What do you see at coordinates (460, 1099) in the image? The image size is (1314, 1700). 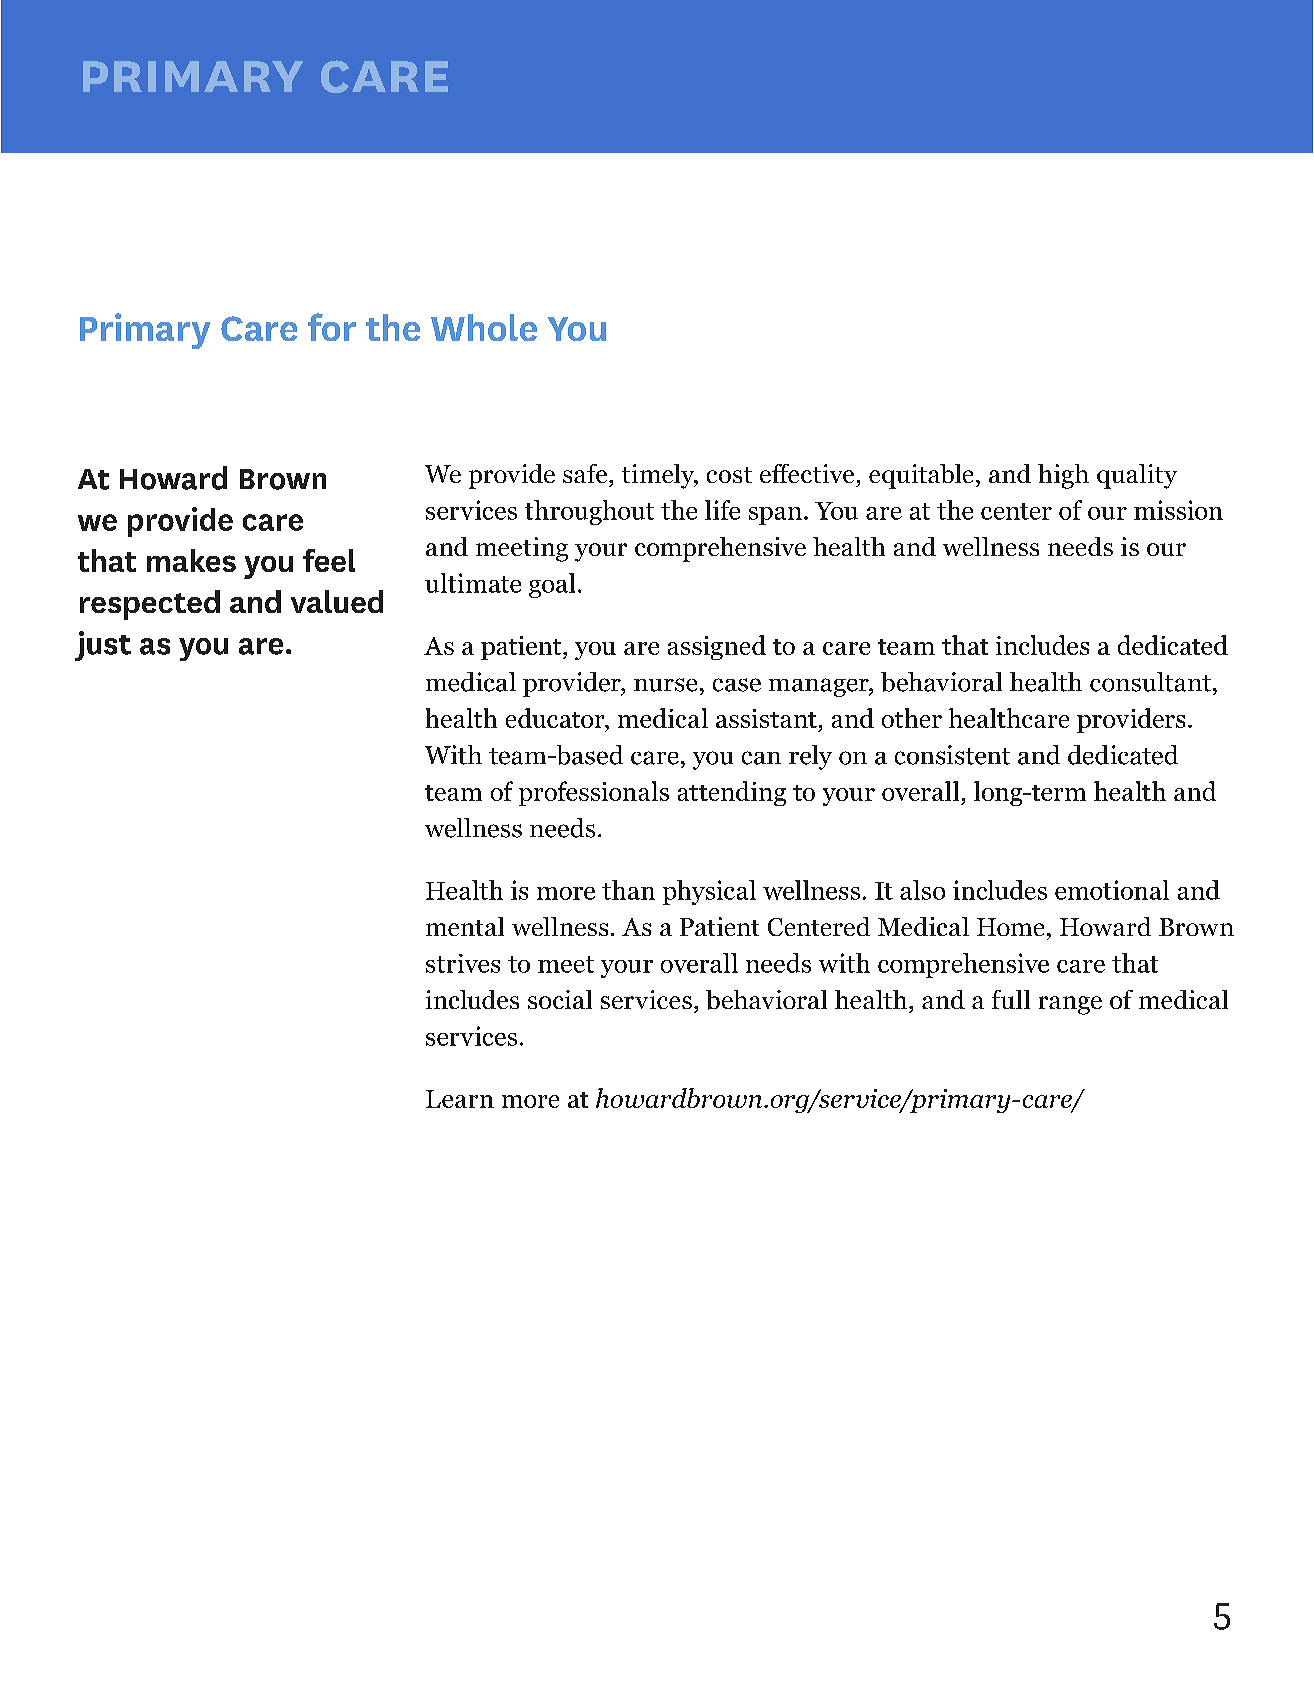 I see `Learn` at bounding box center [460, 1099].
